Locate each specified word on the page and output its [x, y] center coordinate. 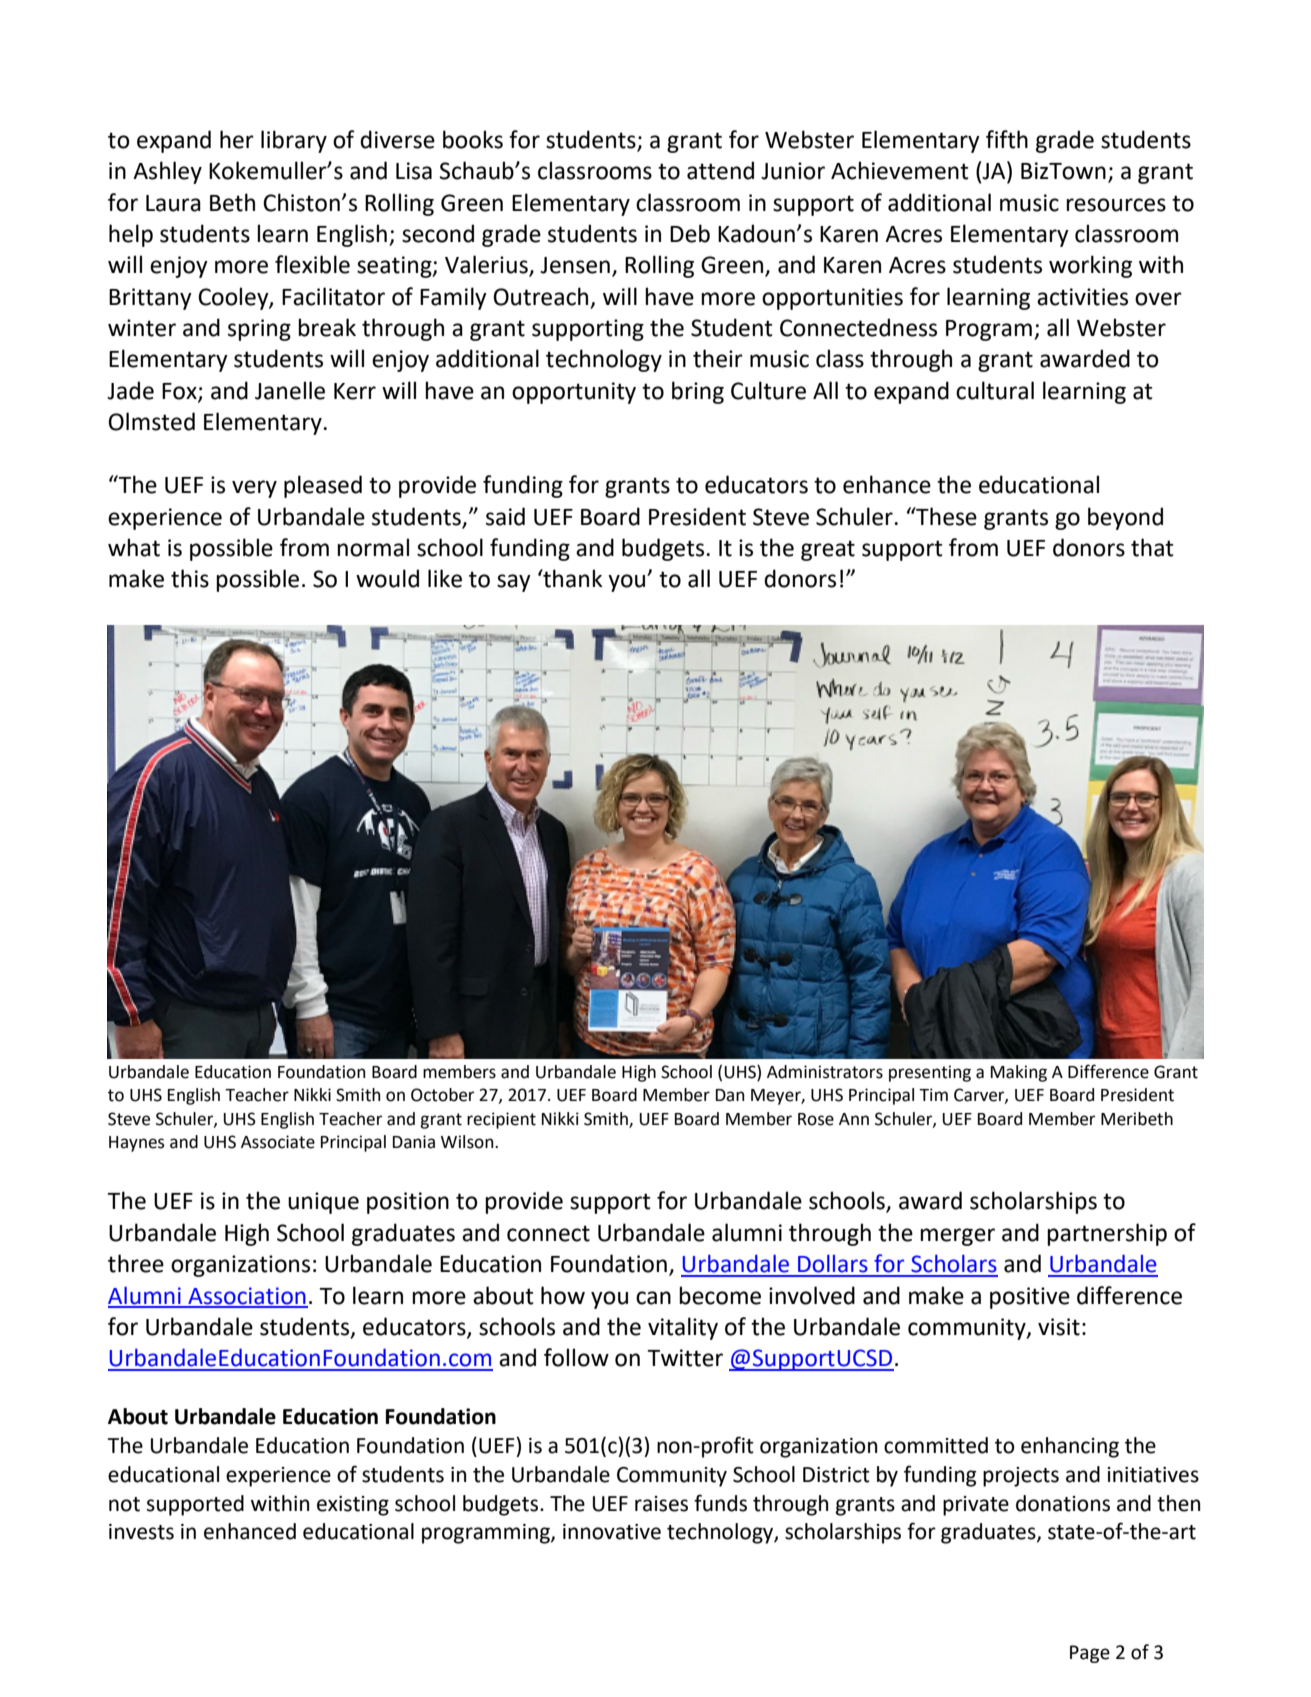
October [442, 1095]
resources [1116, 205]
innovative [612, 1532]
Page [1090, 1654]
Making [1019, 1073]
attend [720, 170]
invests [141, 1532]
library [294, 141]
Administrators [825, 1072]
